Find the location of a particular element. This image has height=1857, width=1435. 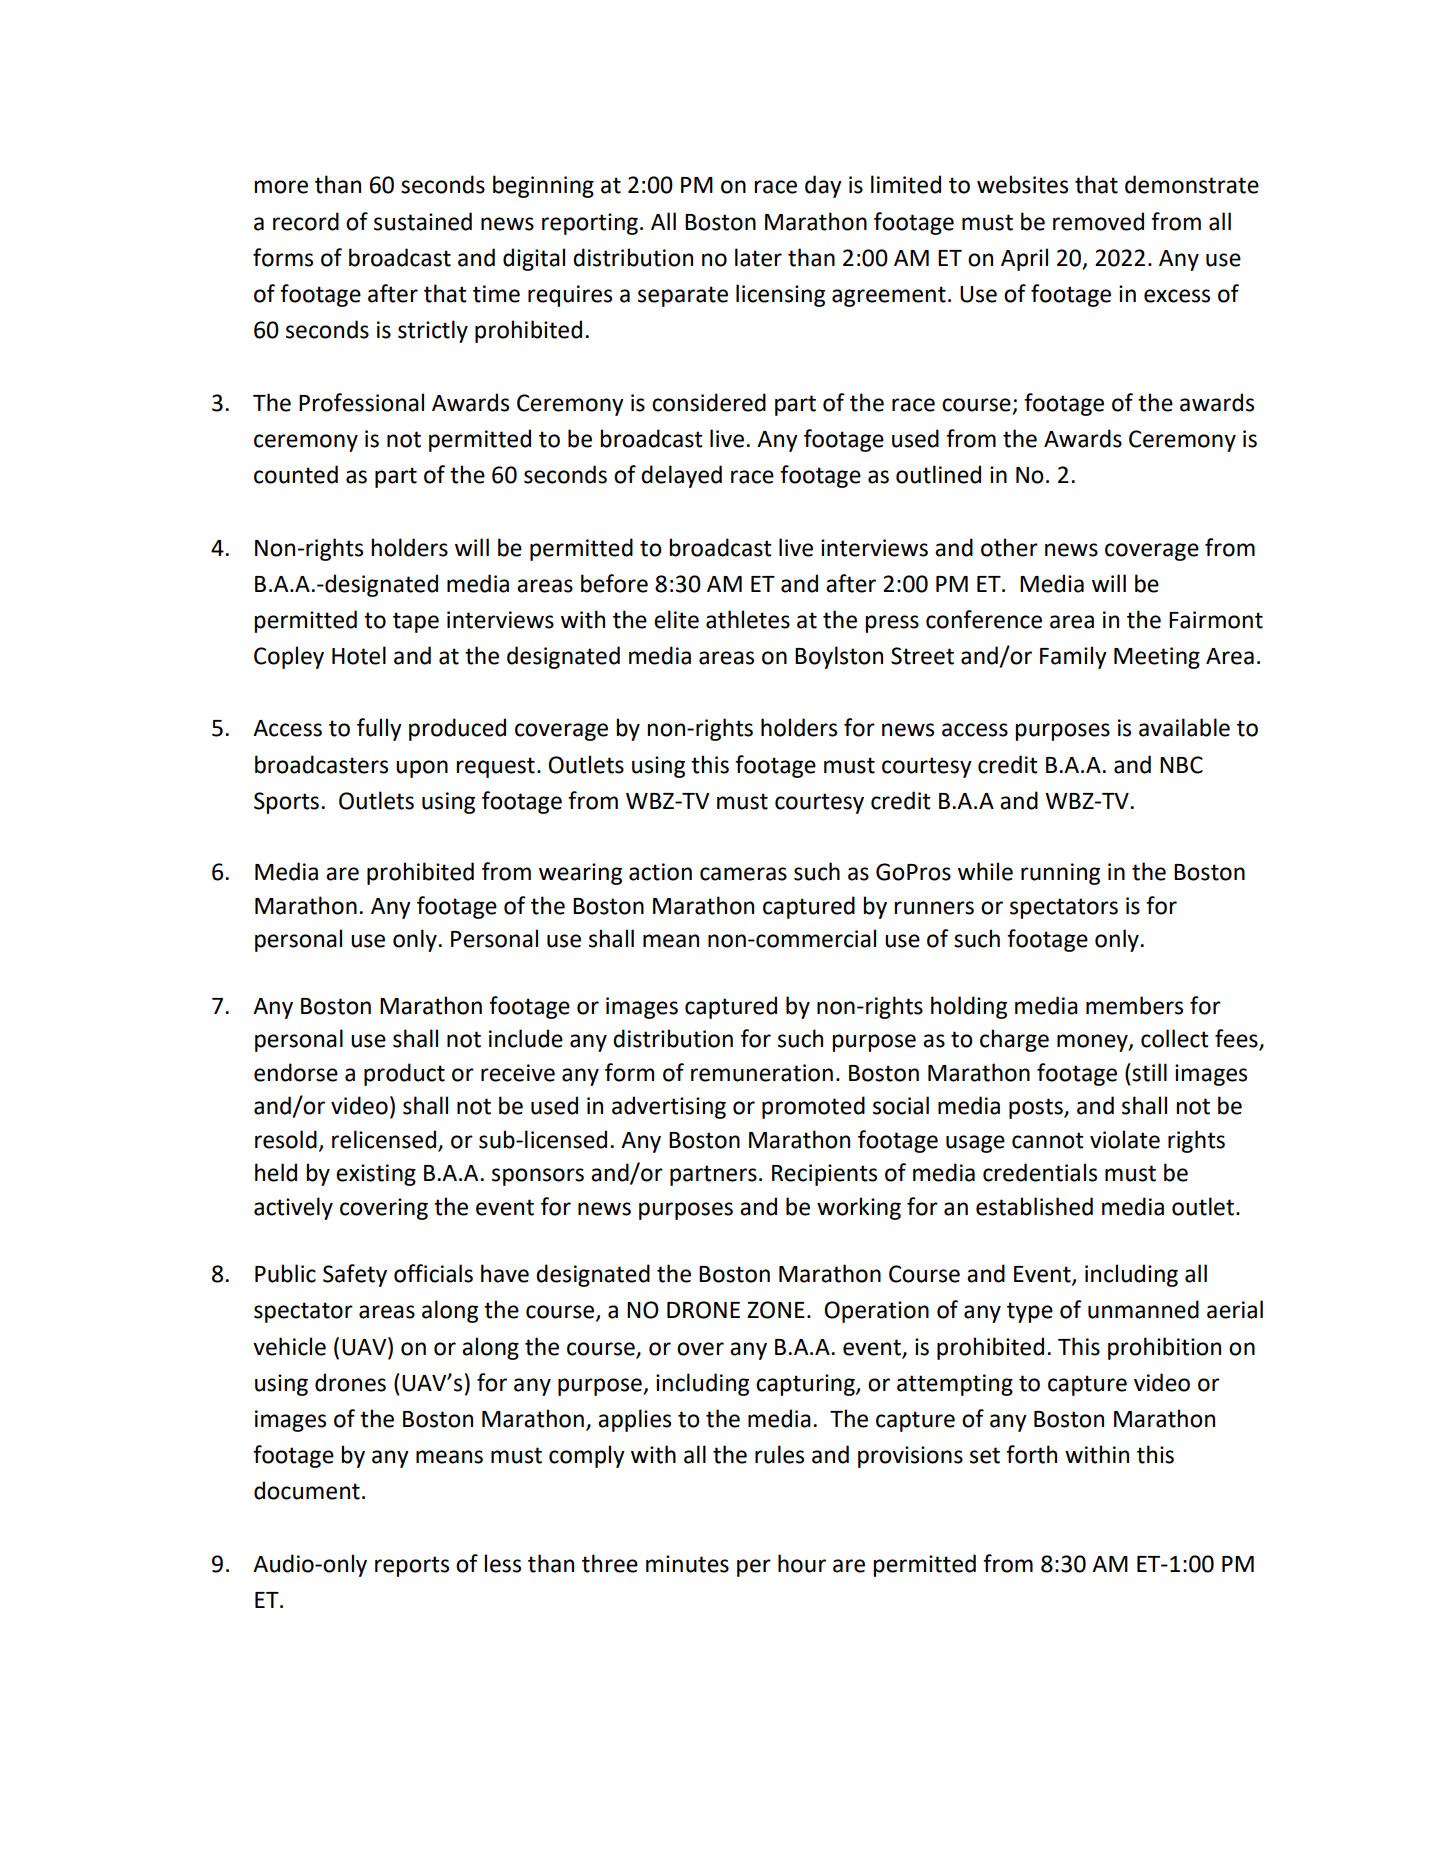

cameras is located at coordinates (743, 874).
